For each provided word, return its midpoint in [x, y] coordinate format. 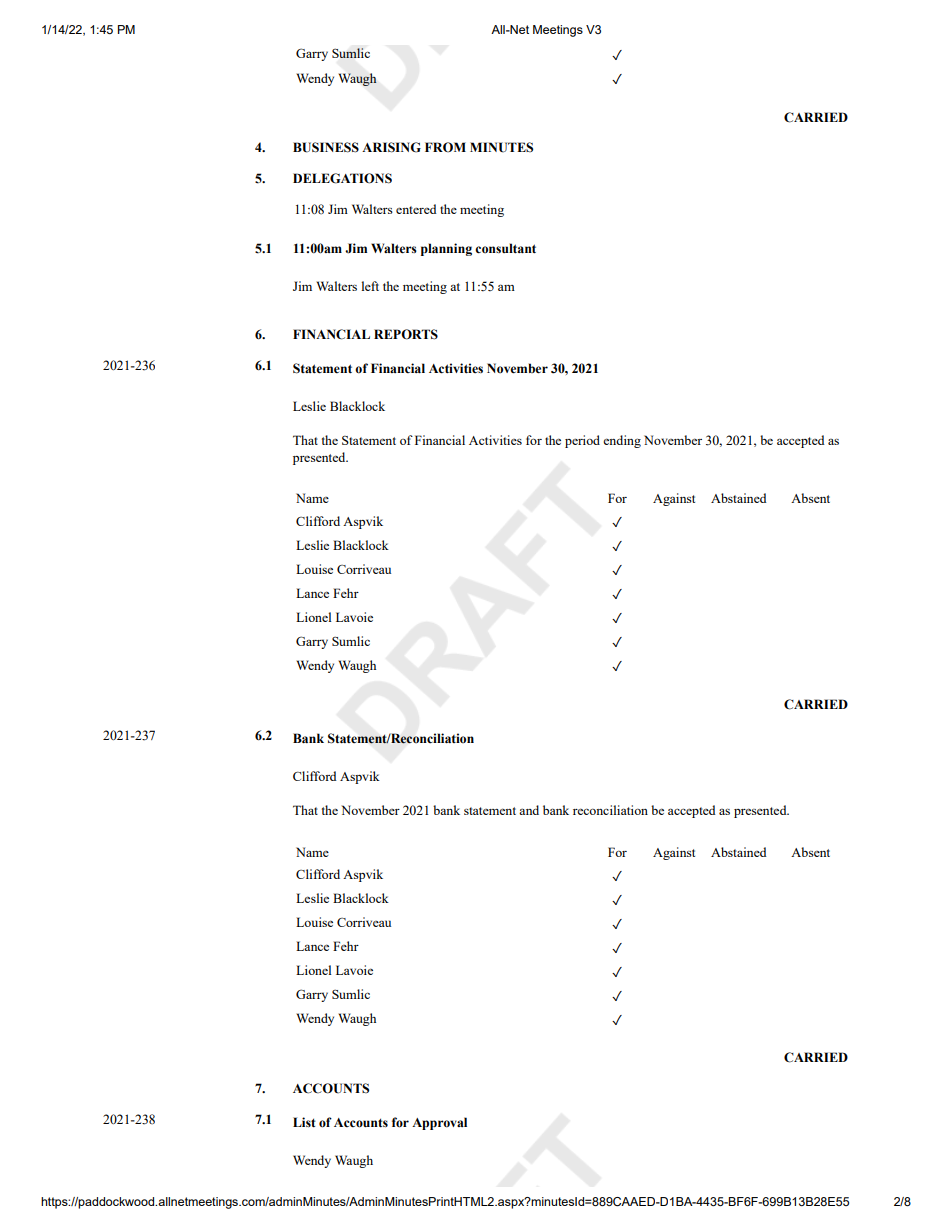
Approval [439, 1123]
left [370, 286]
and [529, 810]
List [304, 1122]
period [582, 441]
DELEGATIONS [342, 178]
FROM [445, 147]
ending [622, 441]
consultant [505, 248]
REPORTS [406, 334]
